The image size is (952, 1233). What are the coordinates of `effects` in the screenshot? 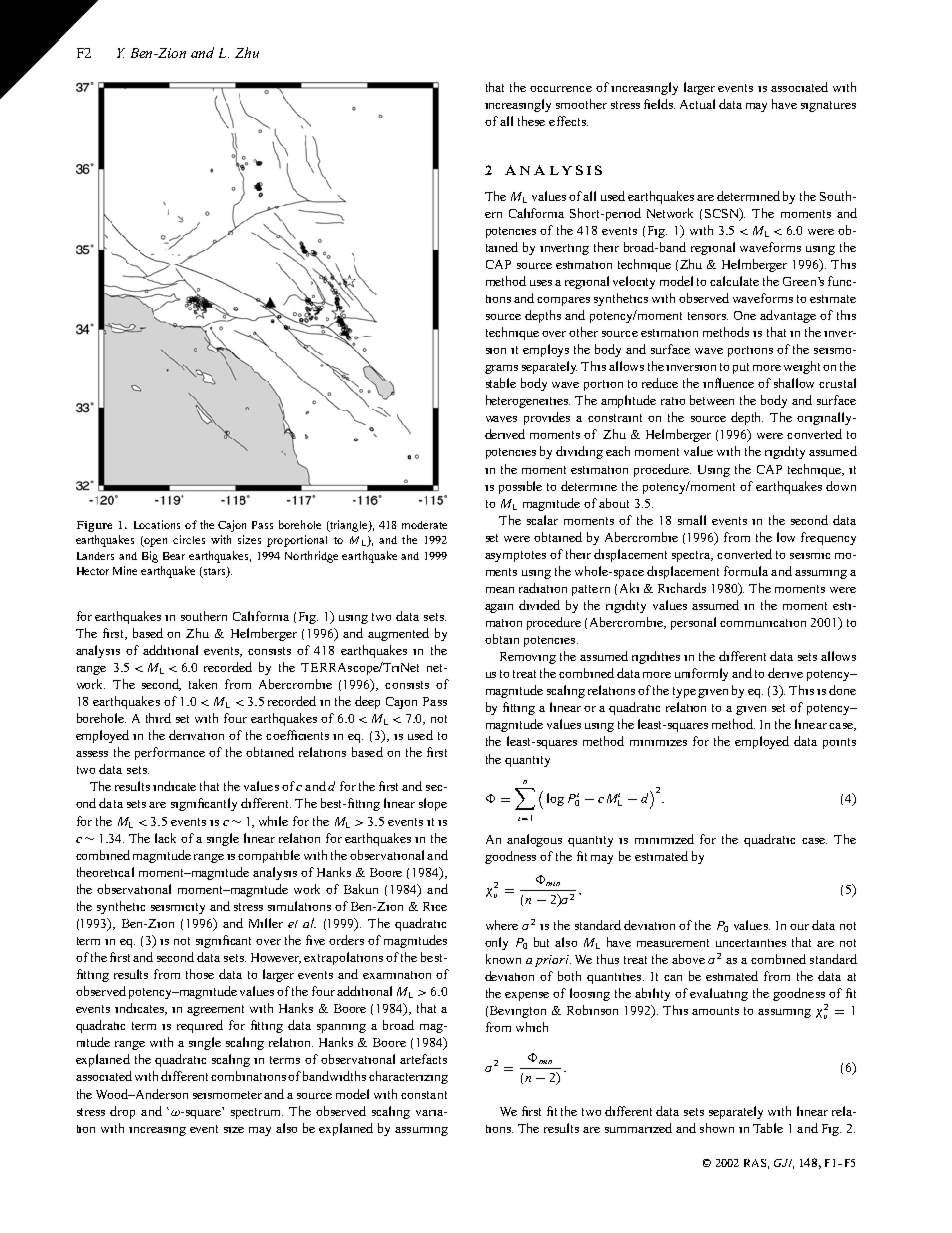 It's located at (568, 121).
